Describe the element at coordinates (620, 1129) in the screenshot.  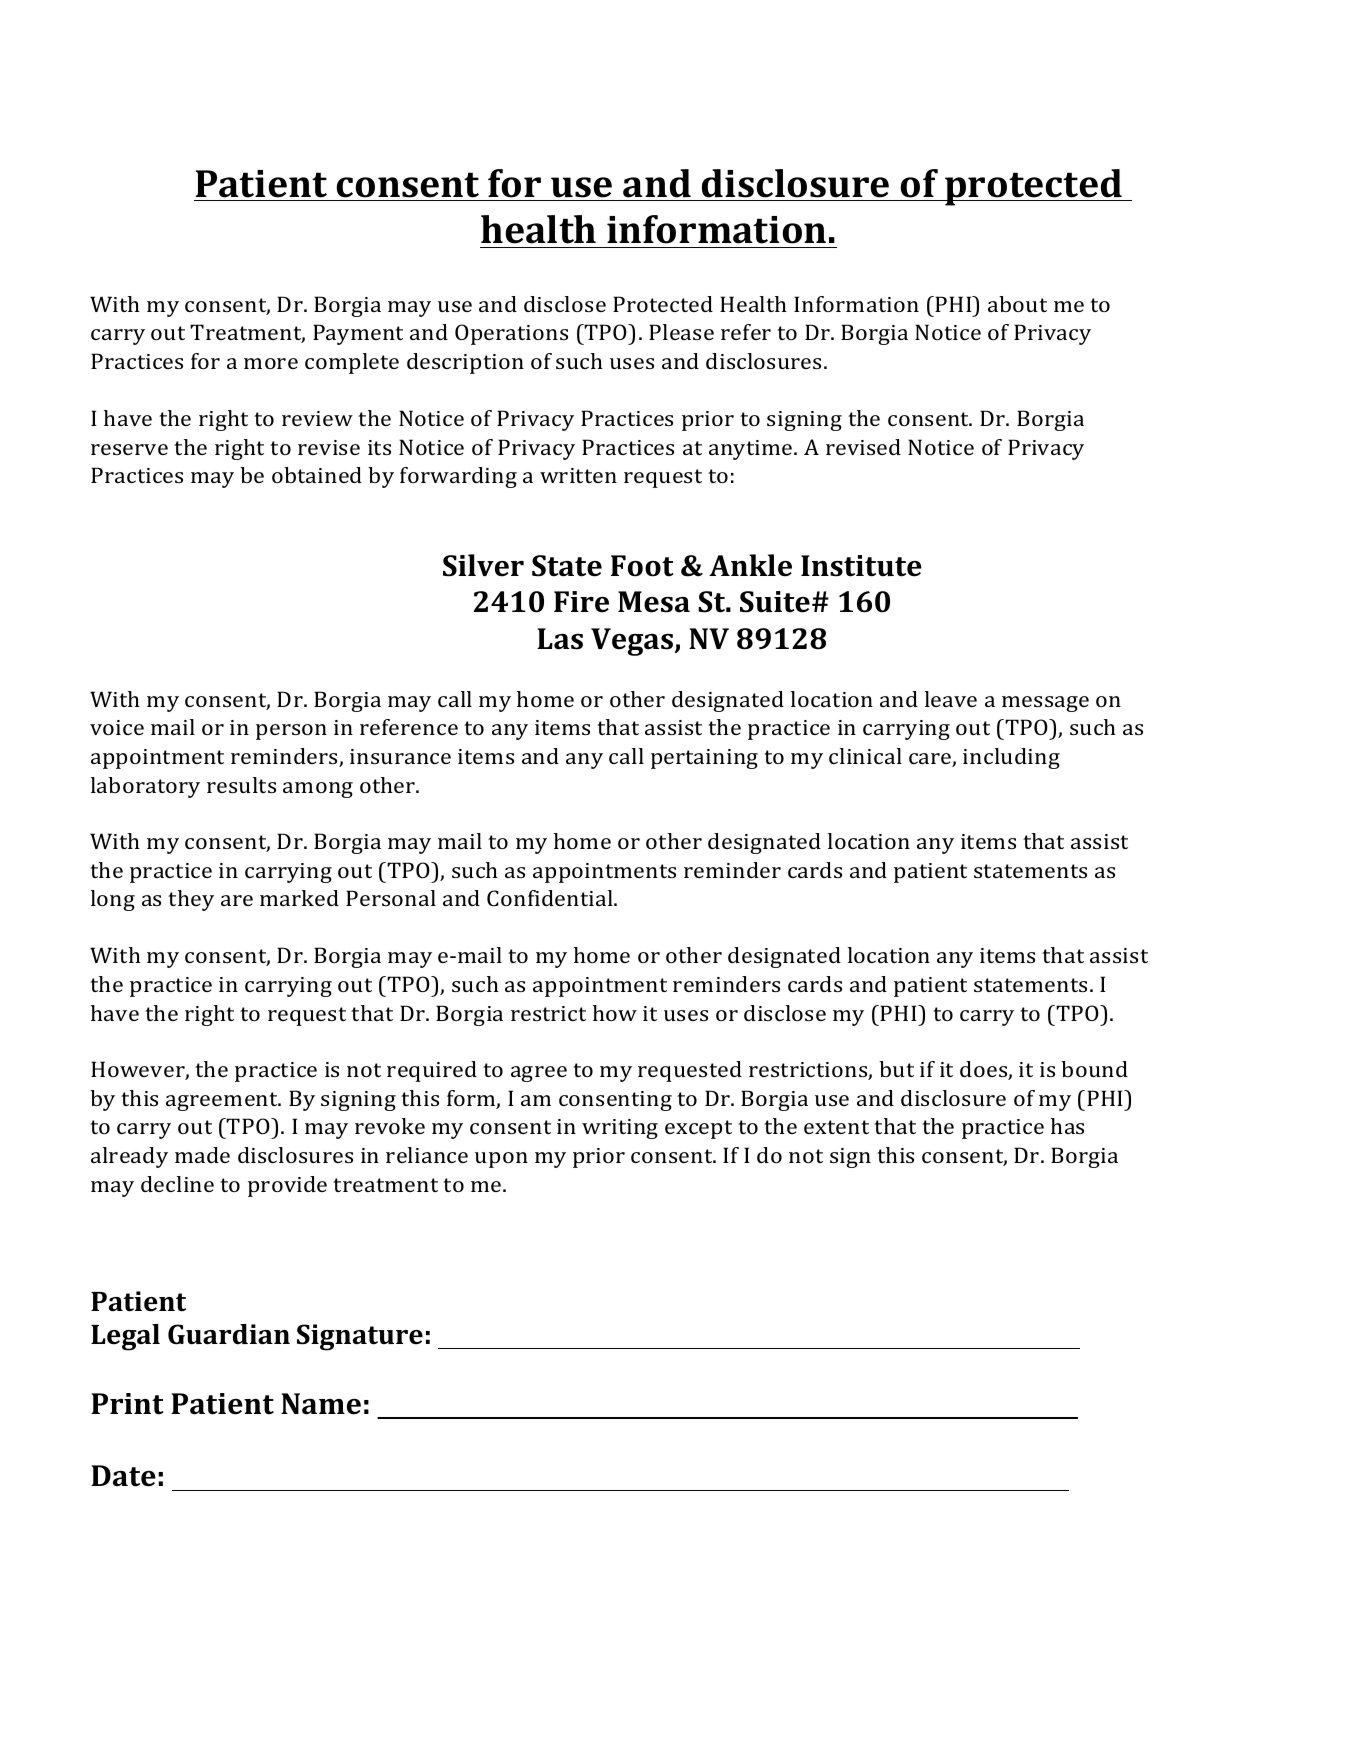
I see `writing` at that location.
